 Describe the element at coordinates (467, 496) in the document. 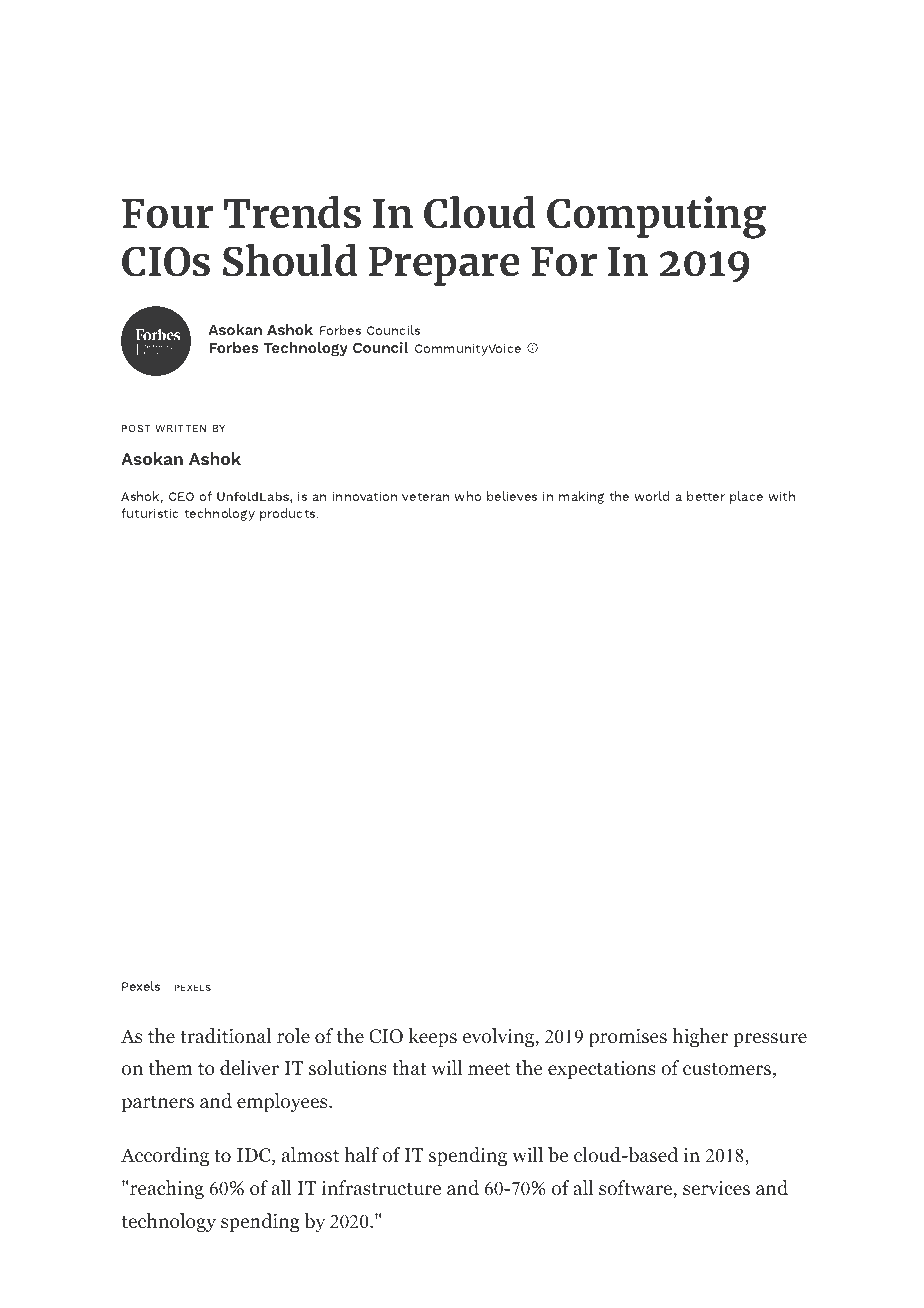

I see `who` at that location.
